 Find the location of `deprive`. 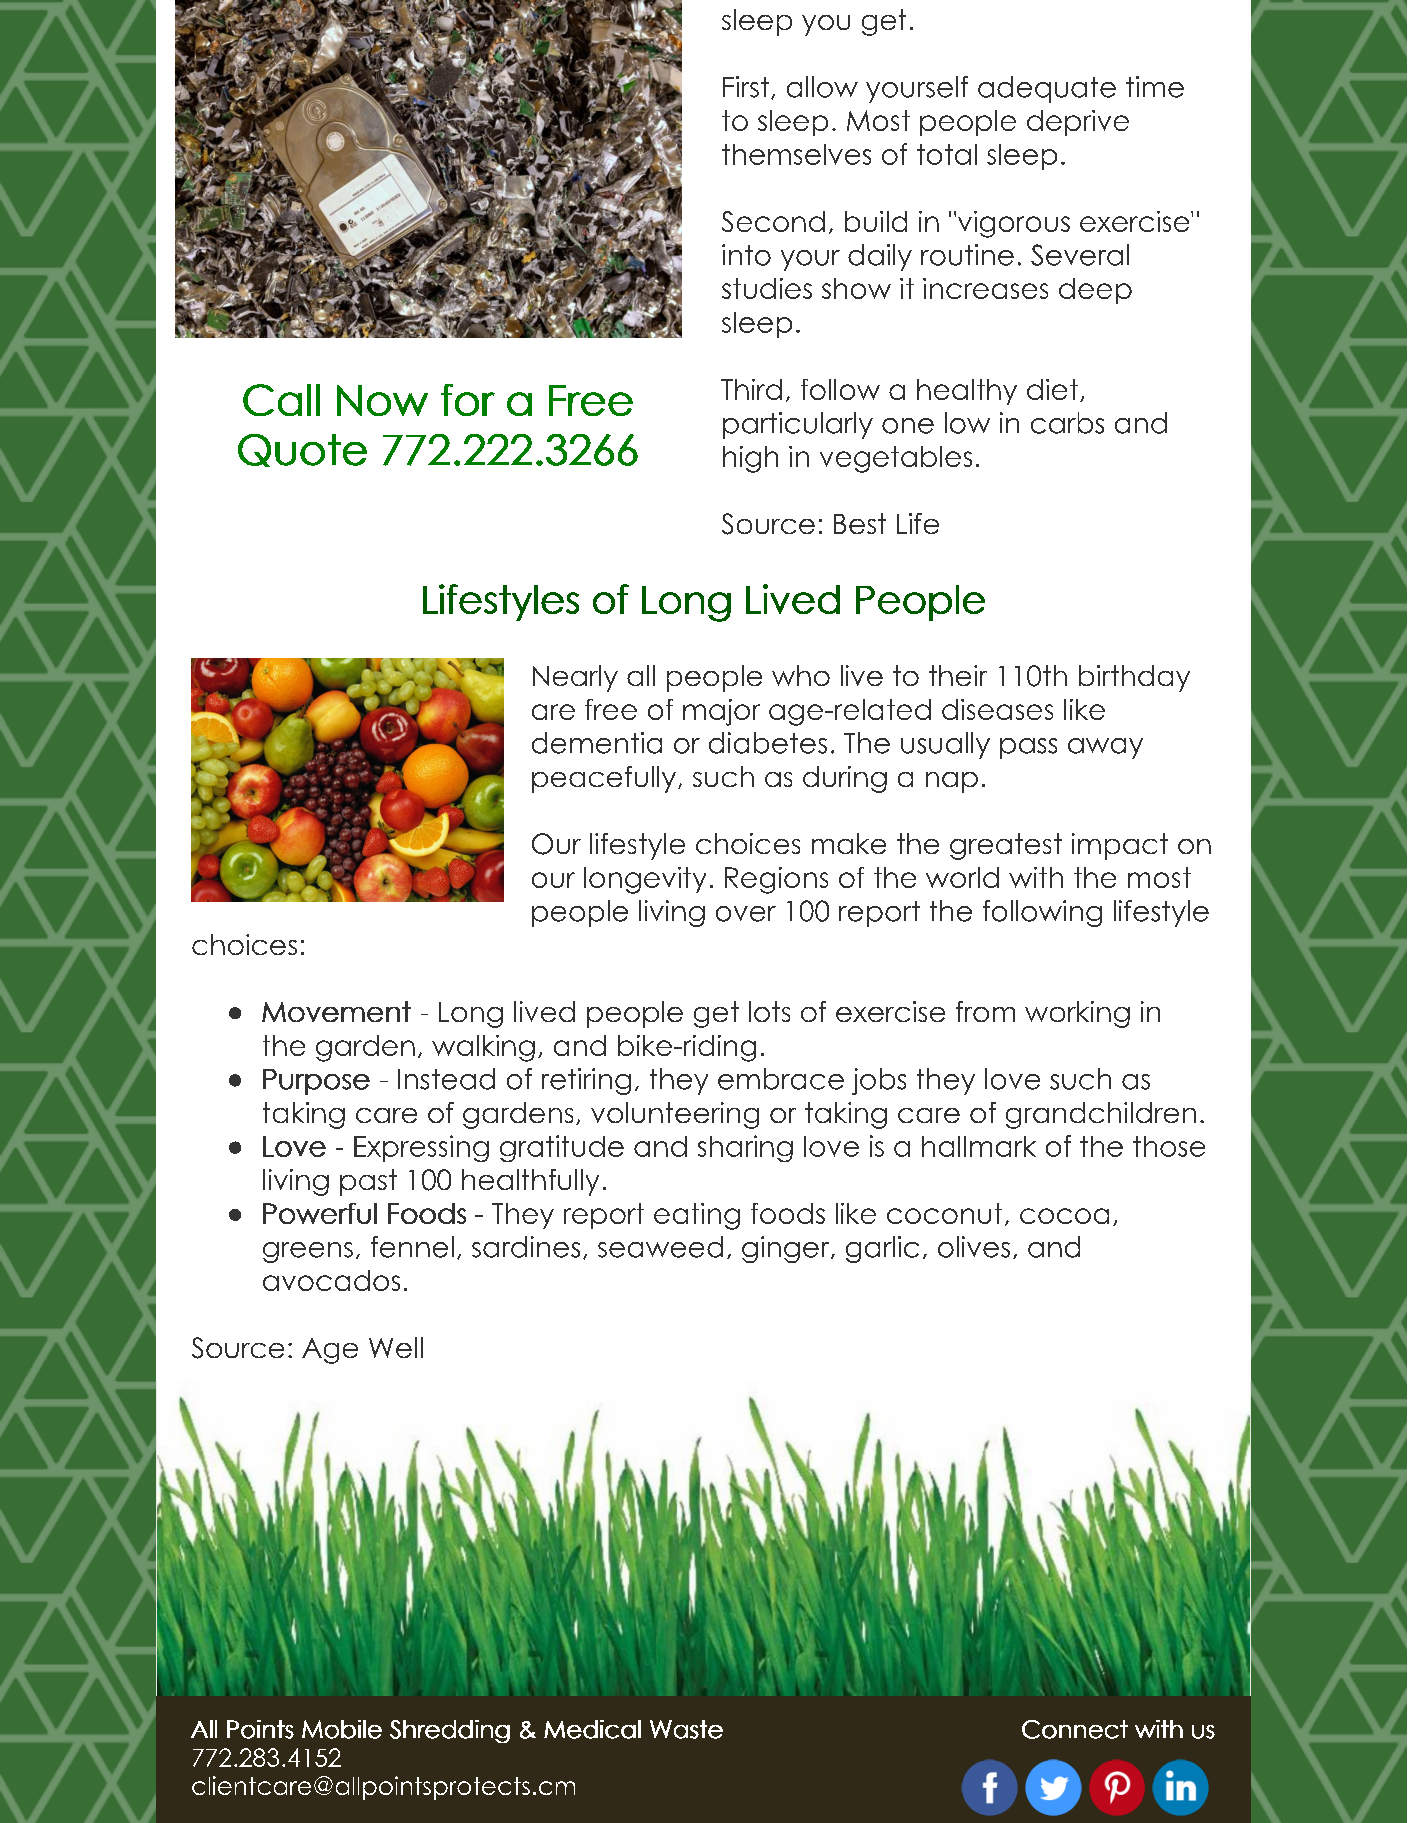

deprive is located at coordinates (1078, 123).
